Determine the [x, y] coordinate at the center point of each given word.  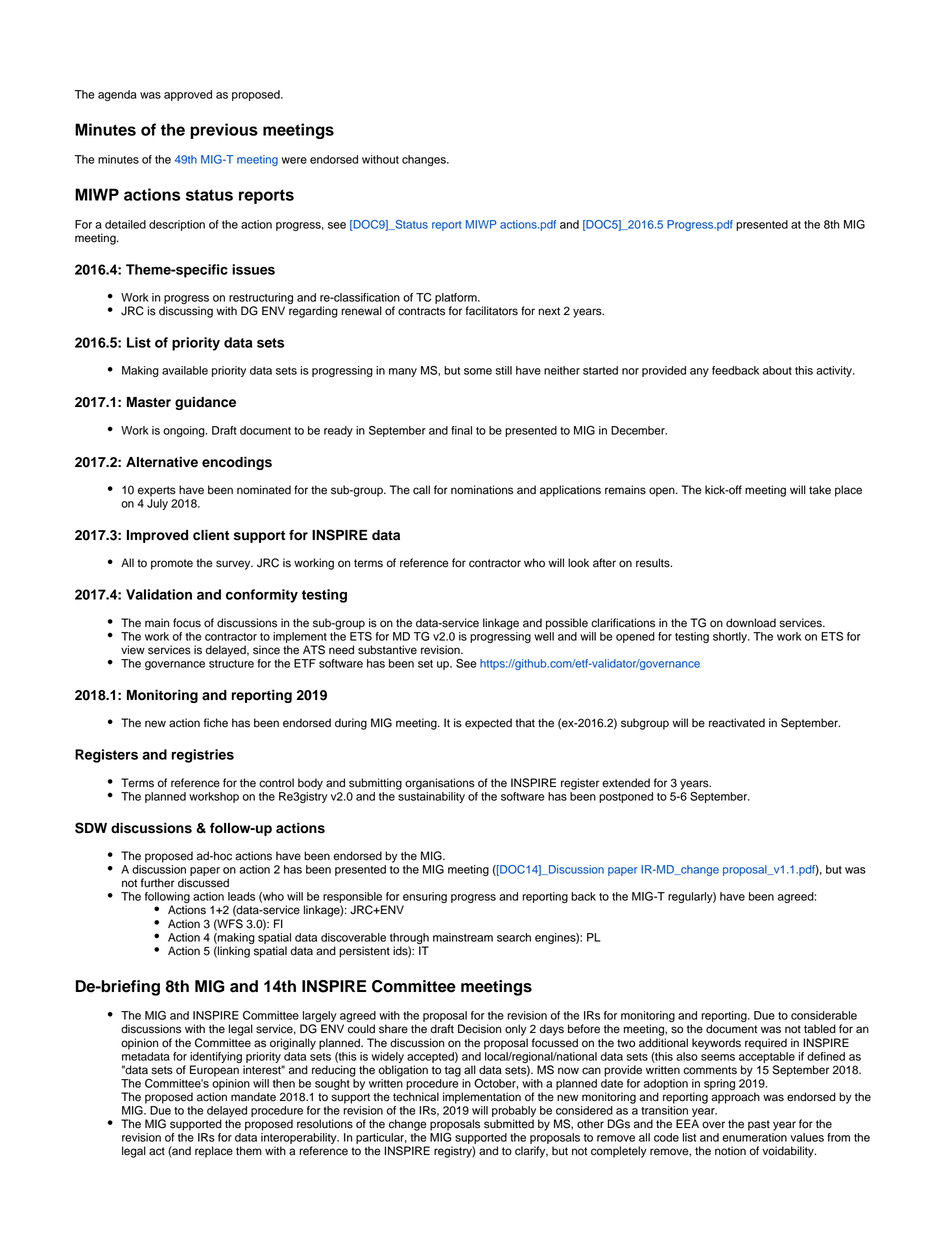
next [549, 311]
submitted [509, 1124]
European [214, 1071]
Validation [159, 594]
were [294, 160]
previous [224, 131]
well [544, 636]
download [751, 623]
